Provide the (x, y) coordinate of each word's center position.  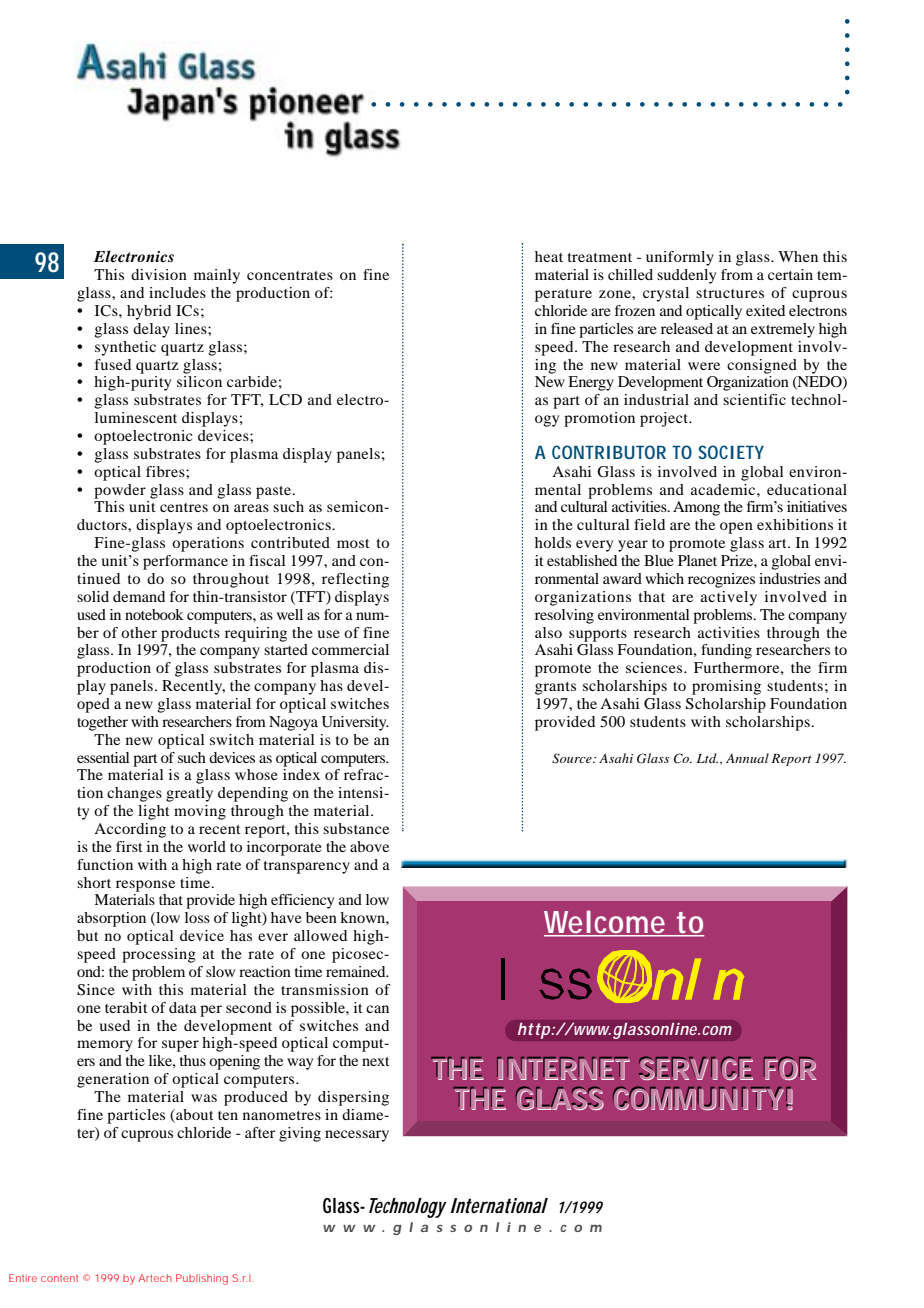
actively (729, 598)
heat (549, 256)
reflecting (355, 580)
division (159, 274)
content (59, 1278)
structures (730, 293)
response (145, 886)
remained (357, 971)
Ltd (707, 758)
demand (139, 596)
